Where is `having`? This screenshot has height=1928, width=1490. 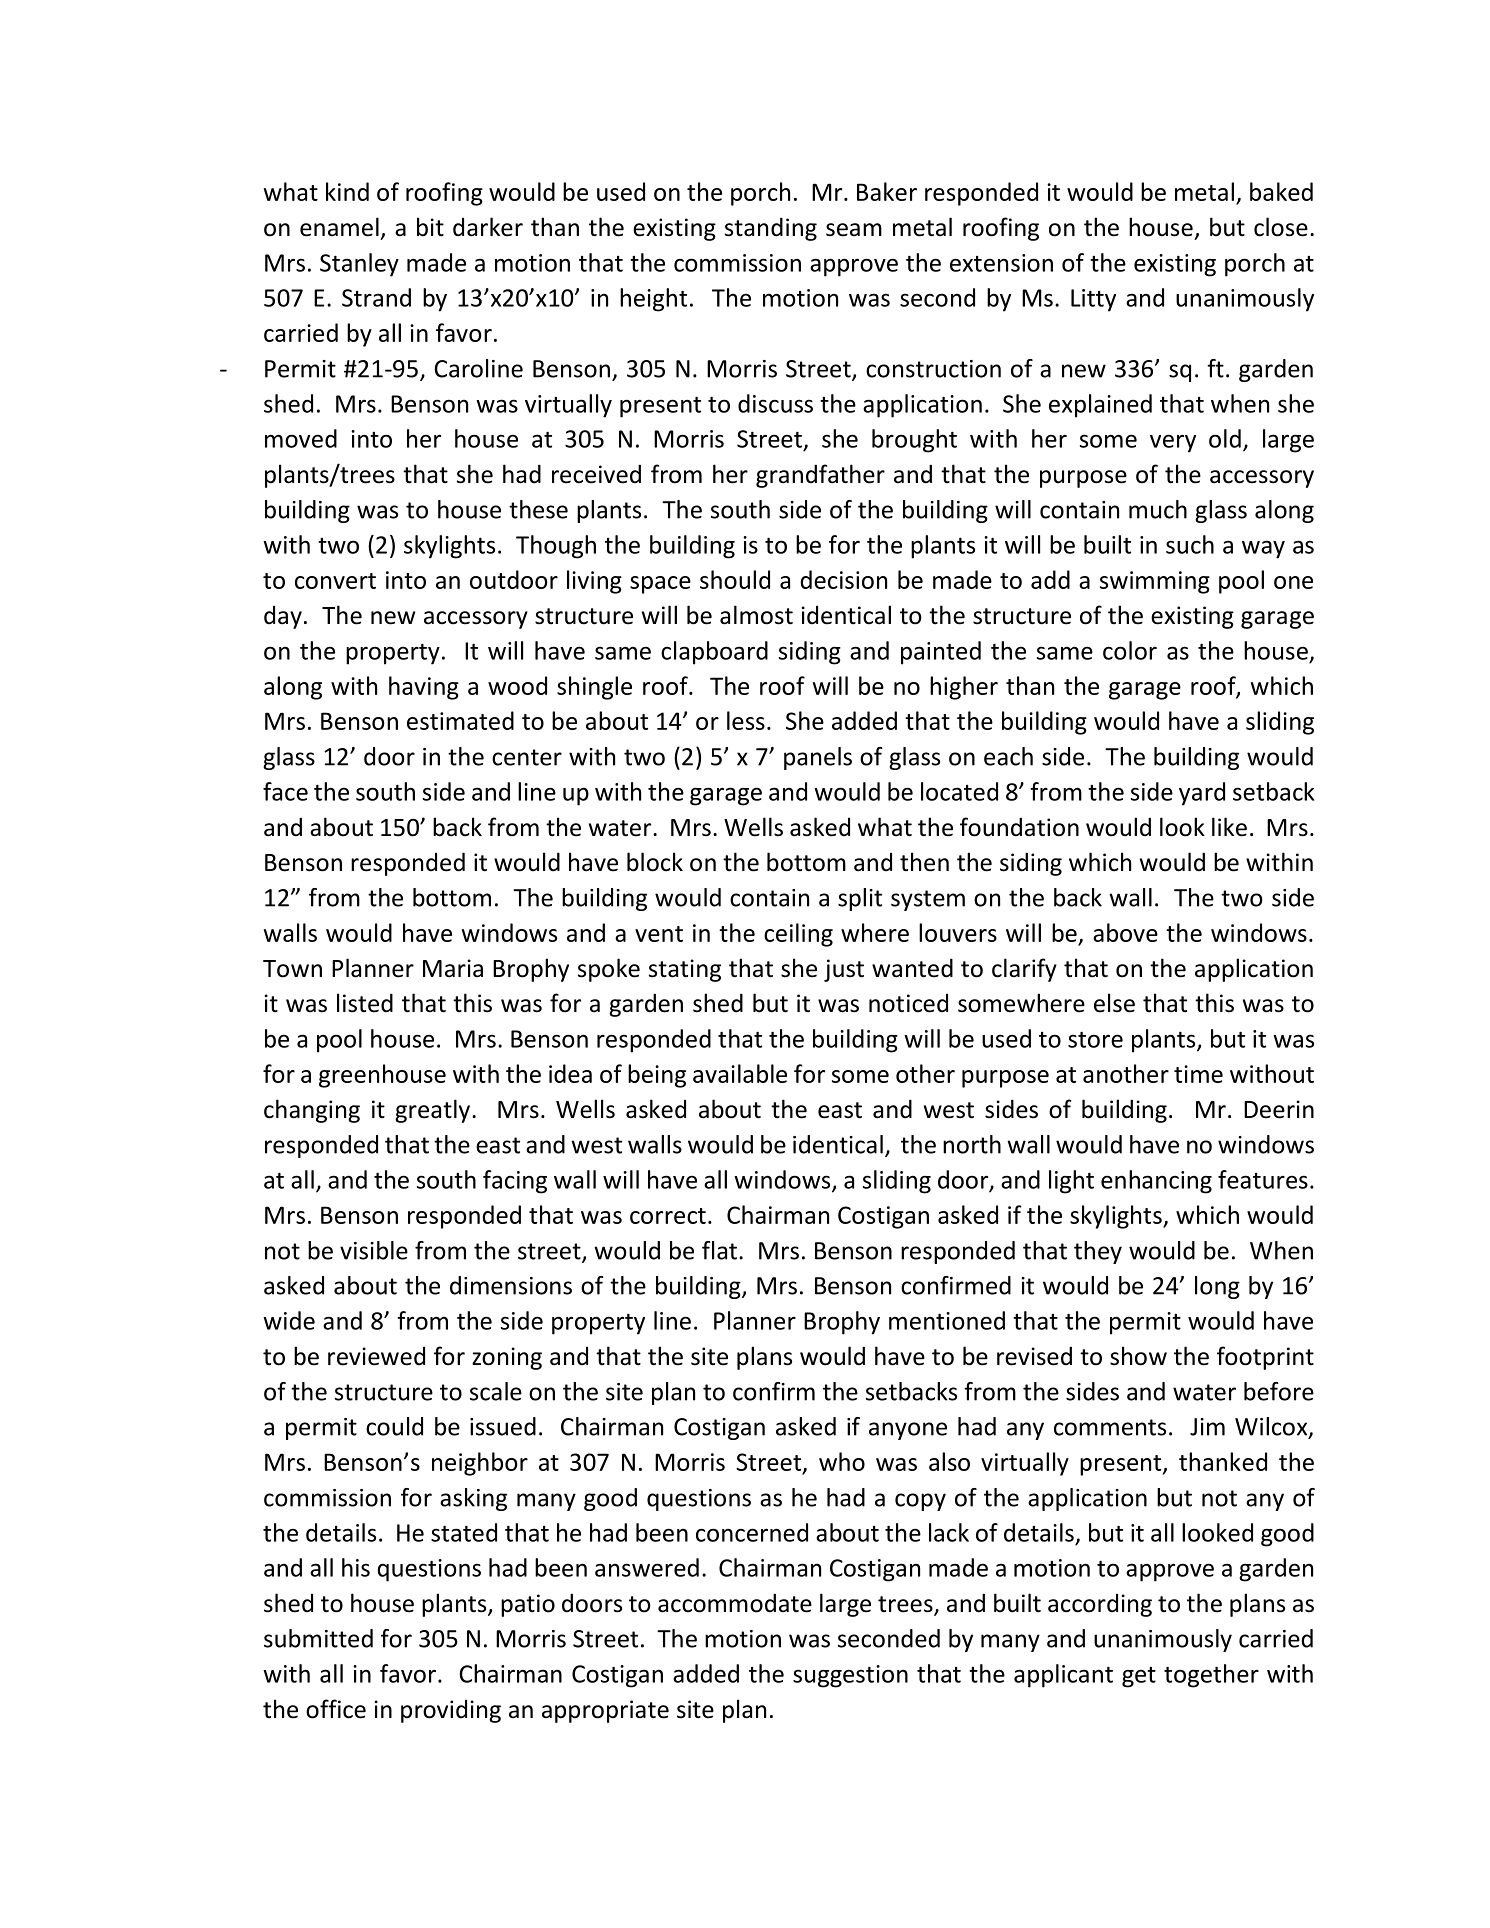
having is located at coordinates (424, 688).
